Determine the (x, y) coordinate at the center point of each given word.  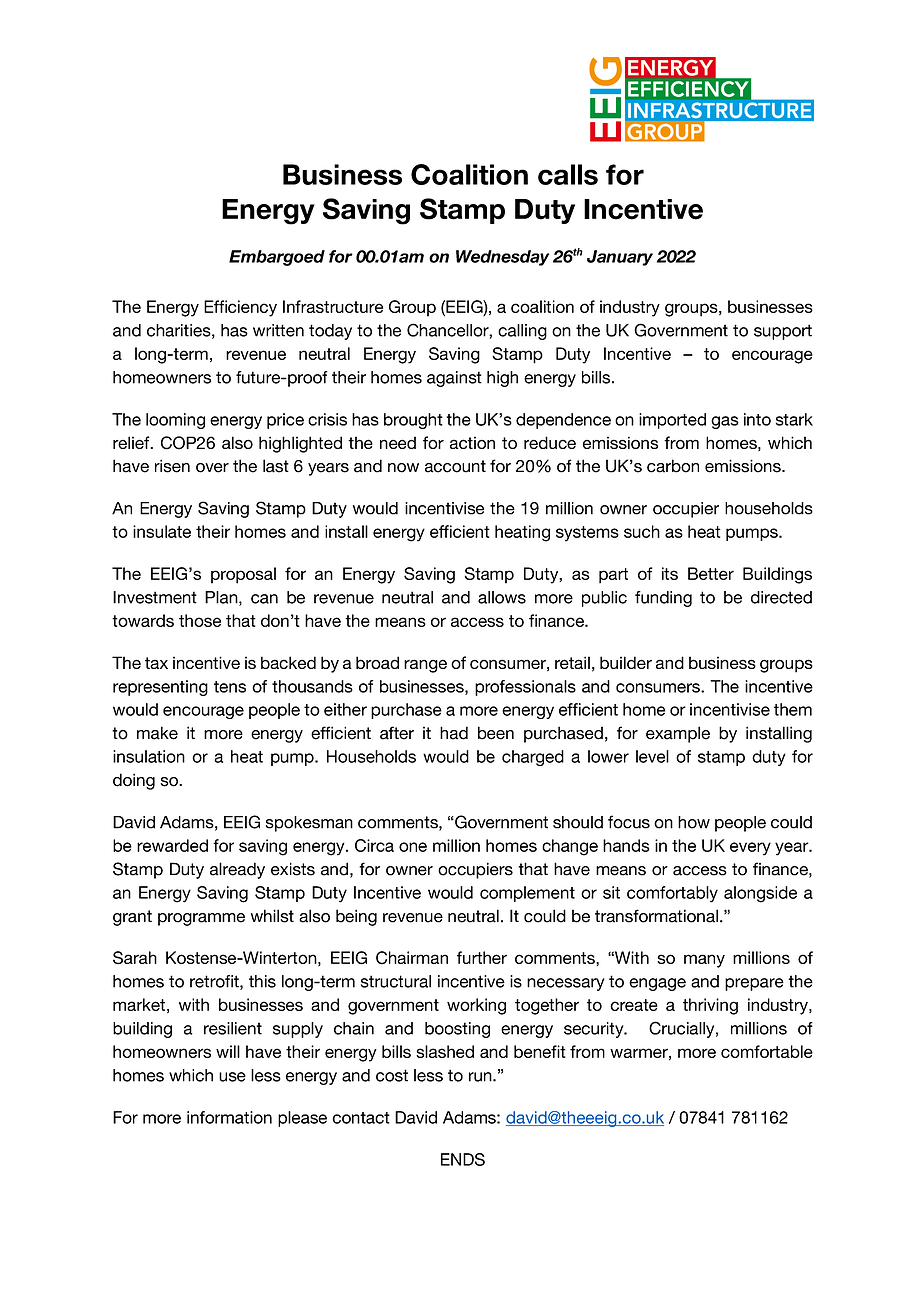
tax (156, 663)
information (229, 1117)
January (620, 258)
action (472, 442)
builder (626, 662)
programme (201, 919)
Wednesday (502, 258)
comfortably (672, 894)
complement (527, 894)
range (425, 666)
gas (725, 422)
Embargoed (277, 258)
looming (175, 421)
